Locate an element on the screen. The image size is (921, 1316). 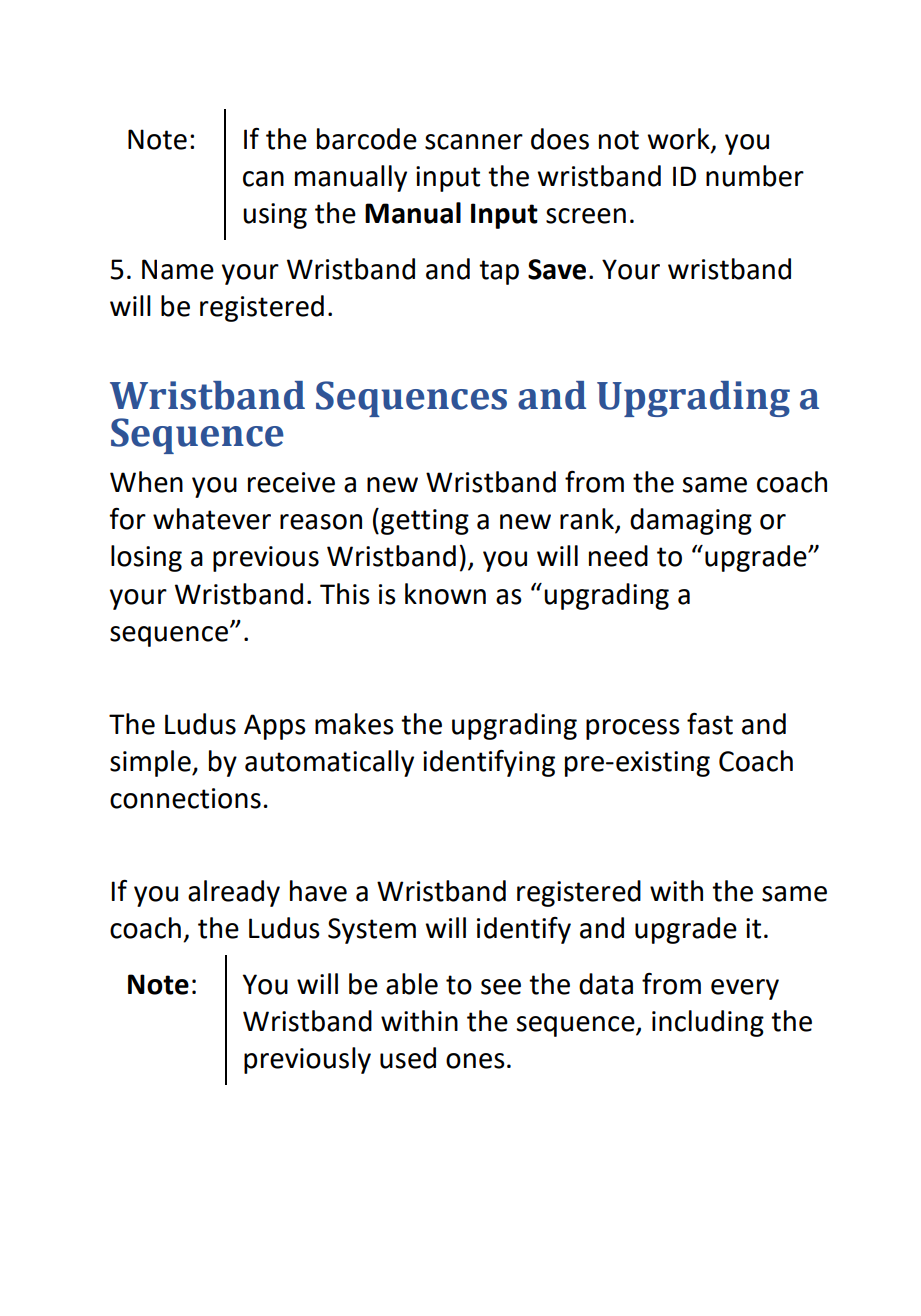
including is located at coordinates (708, 1023).
